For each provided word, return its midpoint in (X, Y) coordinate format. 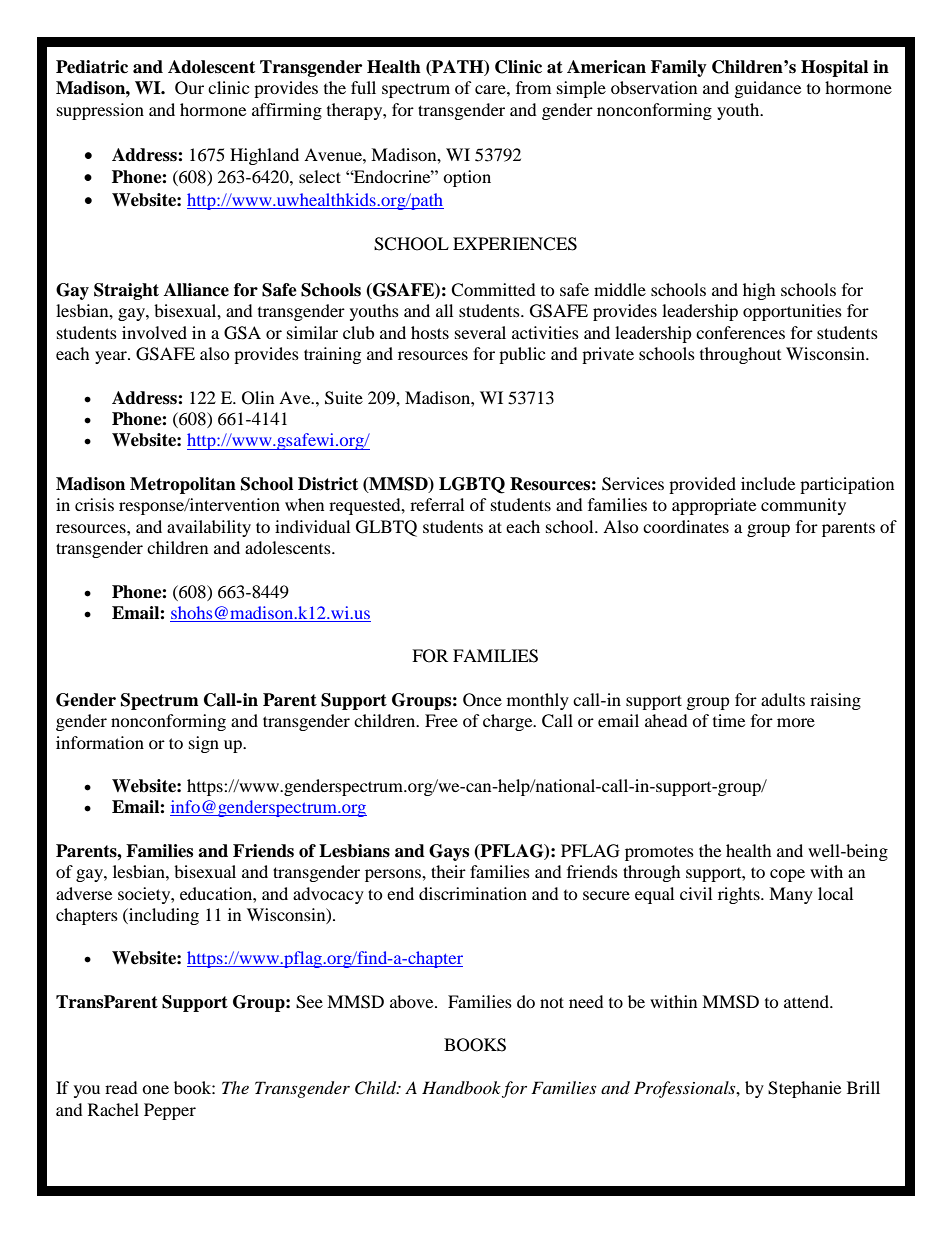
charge (509, 722)
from (533, 87)
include (768, 483)
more (796, 722)
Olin (258, 398)
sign (204, 744)
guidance (768, 89)
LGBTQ (472, 485)
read (121, 1087)
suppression (100, 111)
